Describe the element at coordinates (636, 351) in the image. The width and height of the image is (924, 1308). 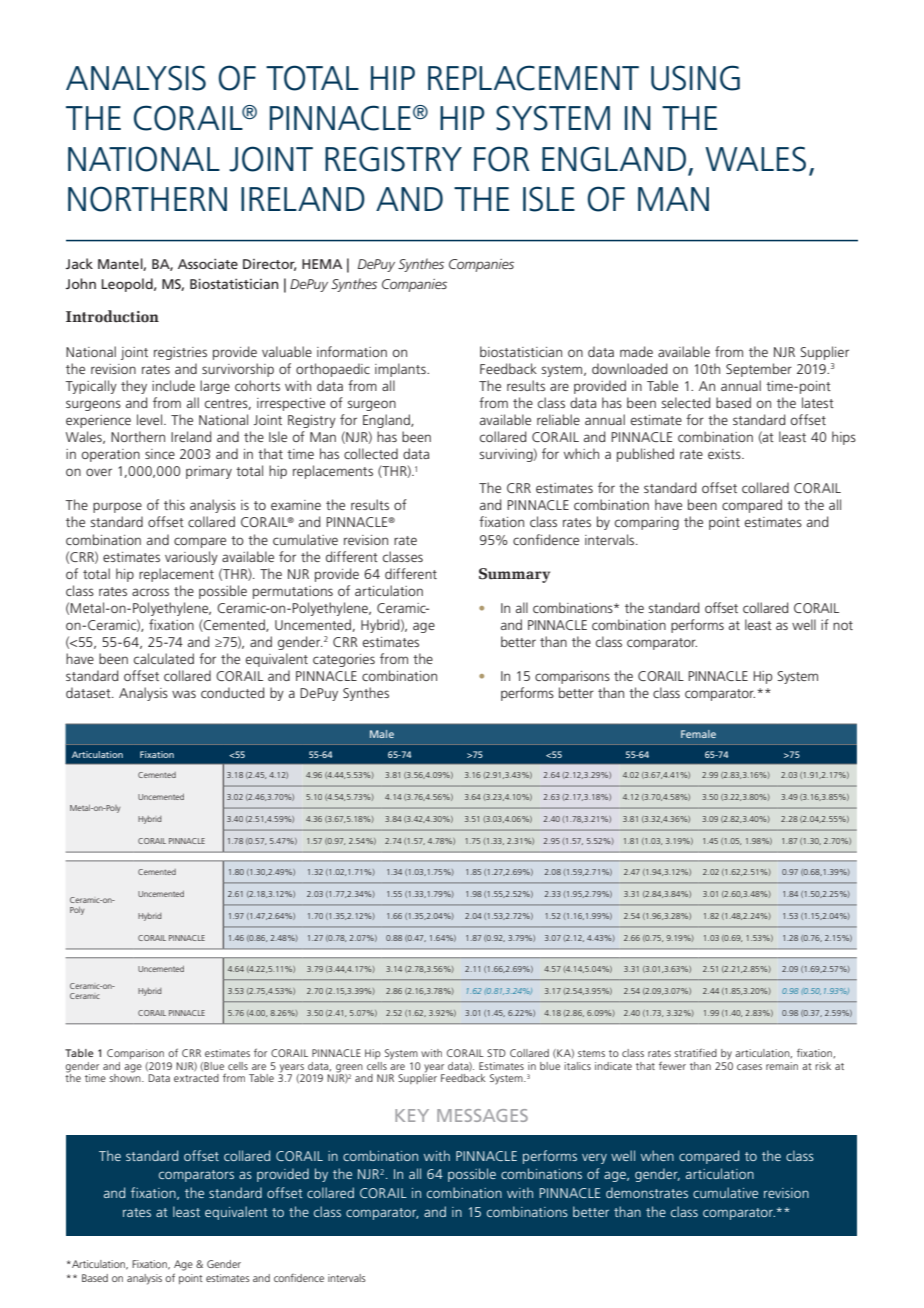
I see `made` at that location.
